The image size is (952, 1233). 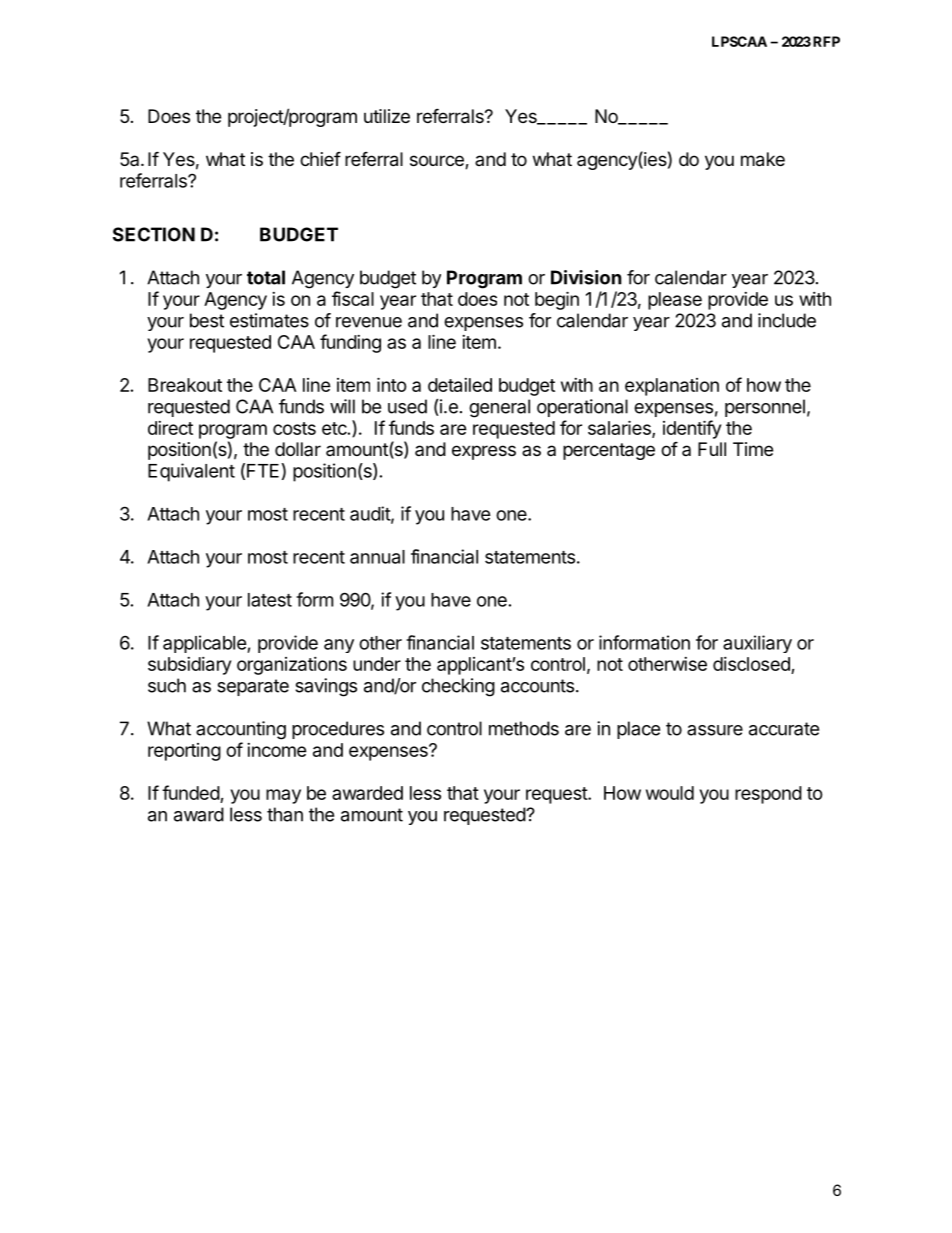 What do you see at coordinates (757, 644) in the image?
I see `auxiliary` at bounding box center [757, 644].
